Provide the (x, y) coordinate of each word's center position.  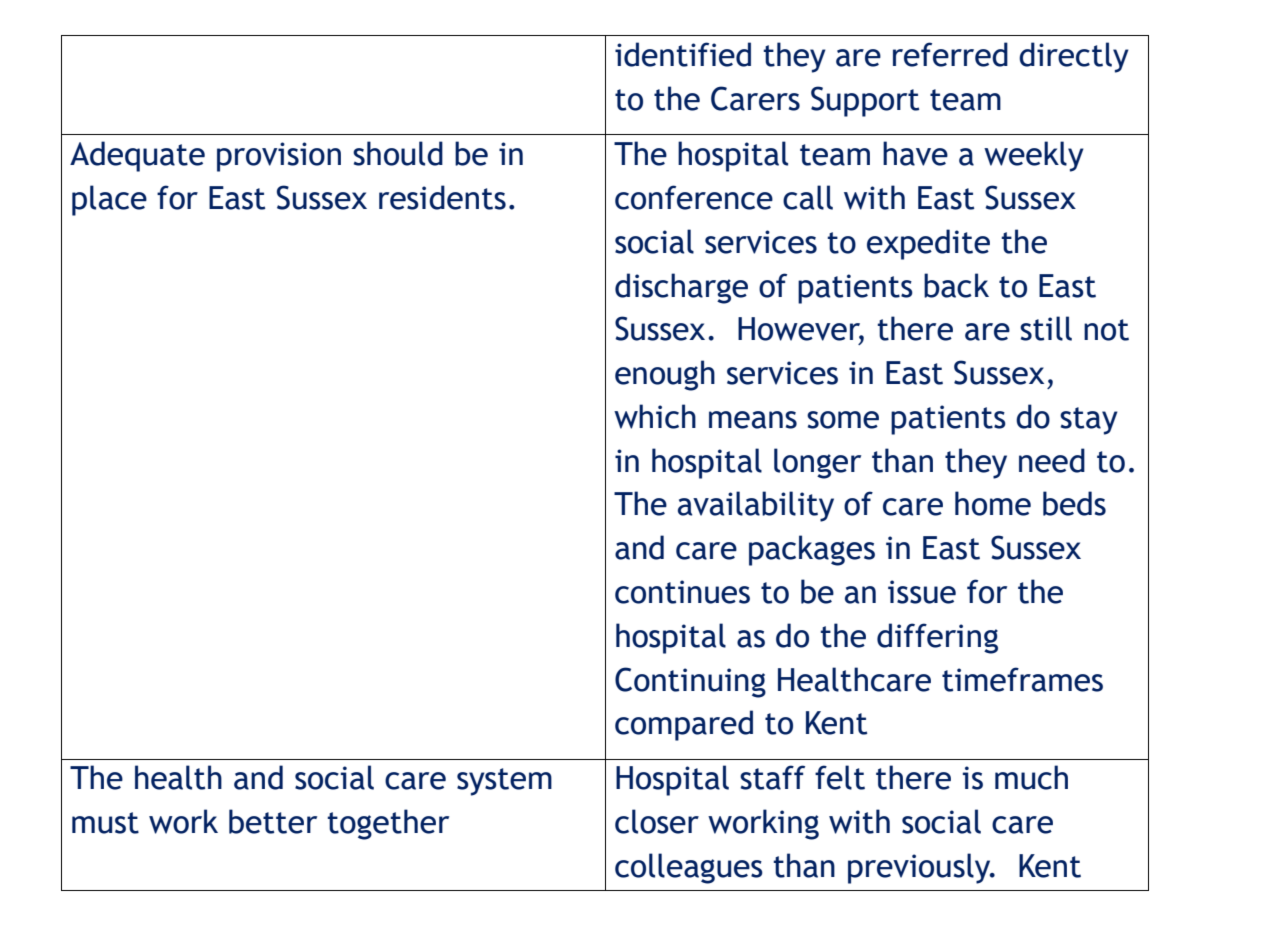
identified (683, 54)
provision (279, 157)
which (655, 416)
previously (920, 868)
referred (950, 54)
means (753, 420)
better (273, 821)
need (1052, 460)
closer (657, 821)
